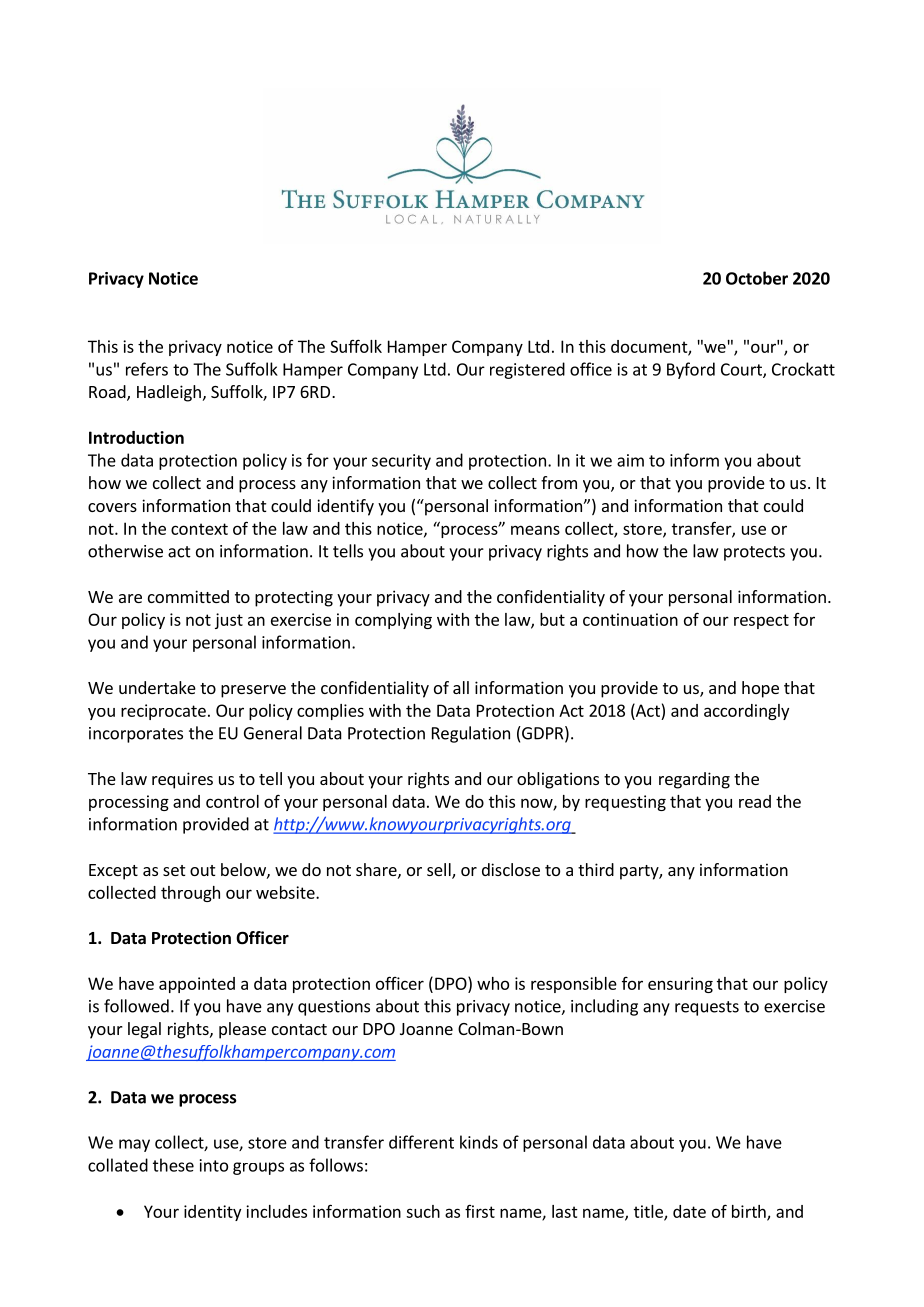 The height and width of the document is (1307, 924). What do you see at coordinates (199, 529) in the document?
I see `context` at bounding box center [199, 529].
